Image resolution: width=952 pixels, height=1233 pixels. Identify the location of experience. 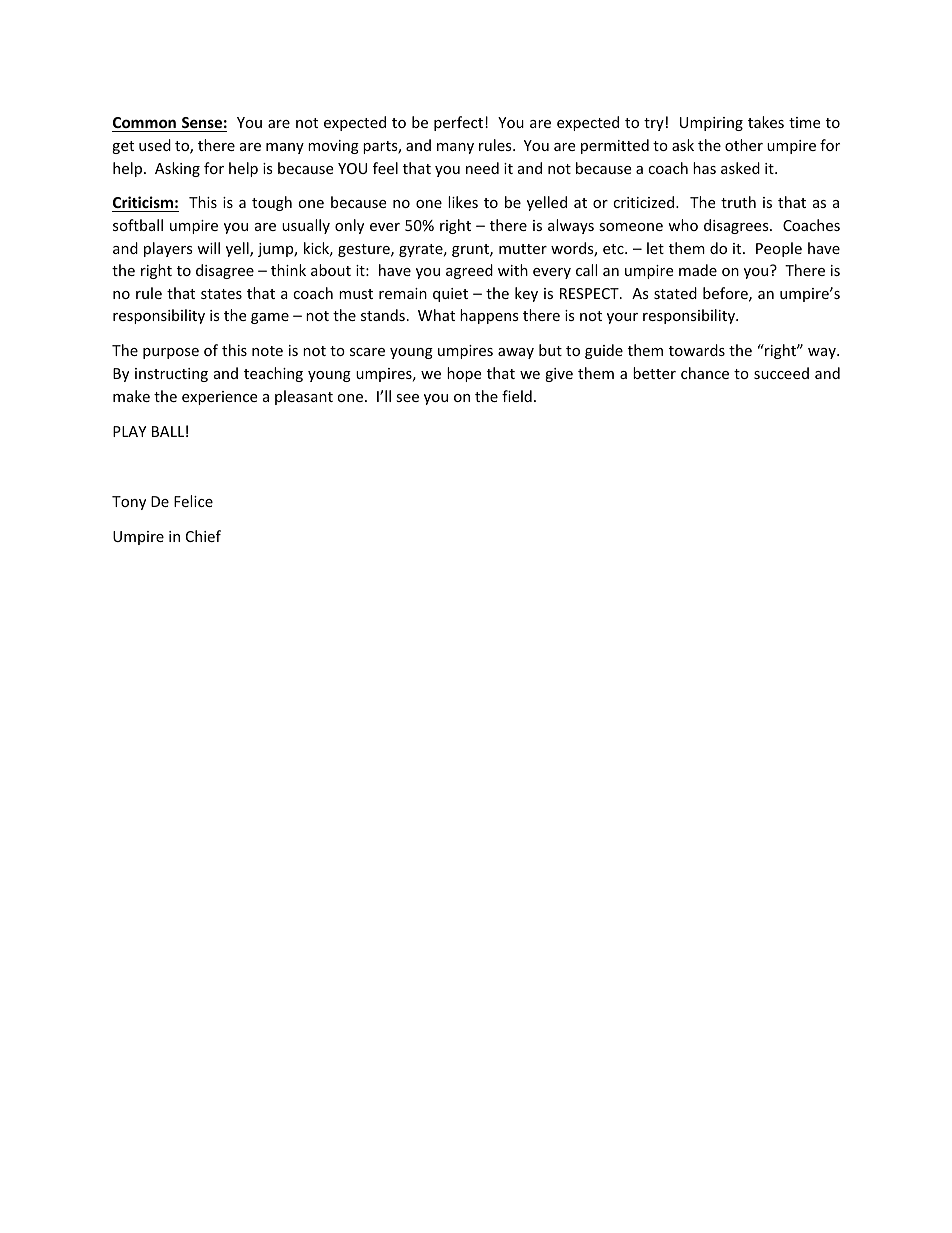
(219, 398).
